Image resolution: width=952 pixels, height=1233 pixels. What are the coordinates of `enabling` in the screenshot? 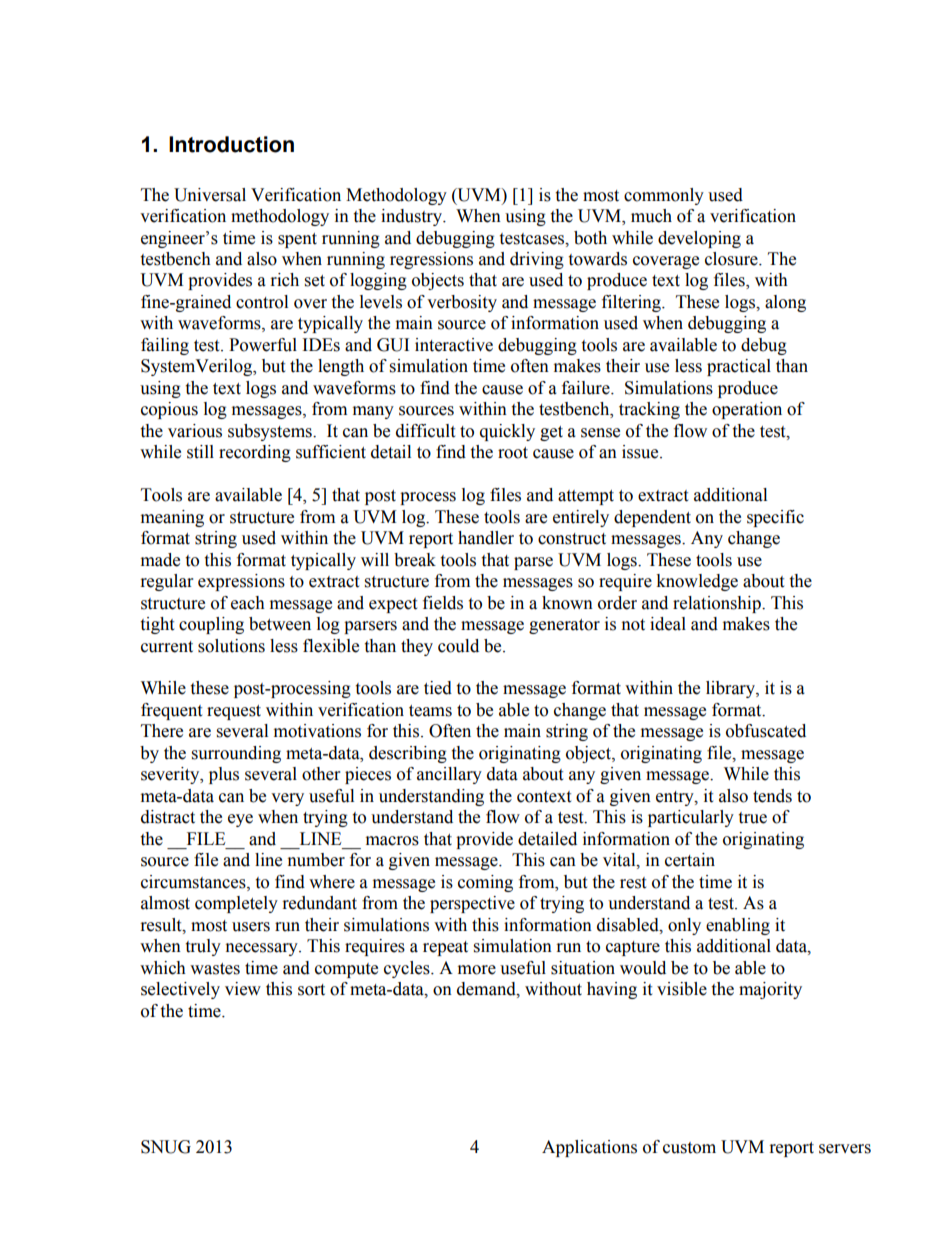 It's located at (738, 926).
